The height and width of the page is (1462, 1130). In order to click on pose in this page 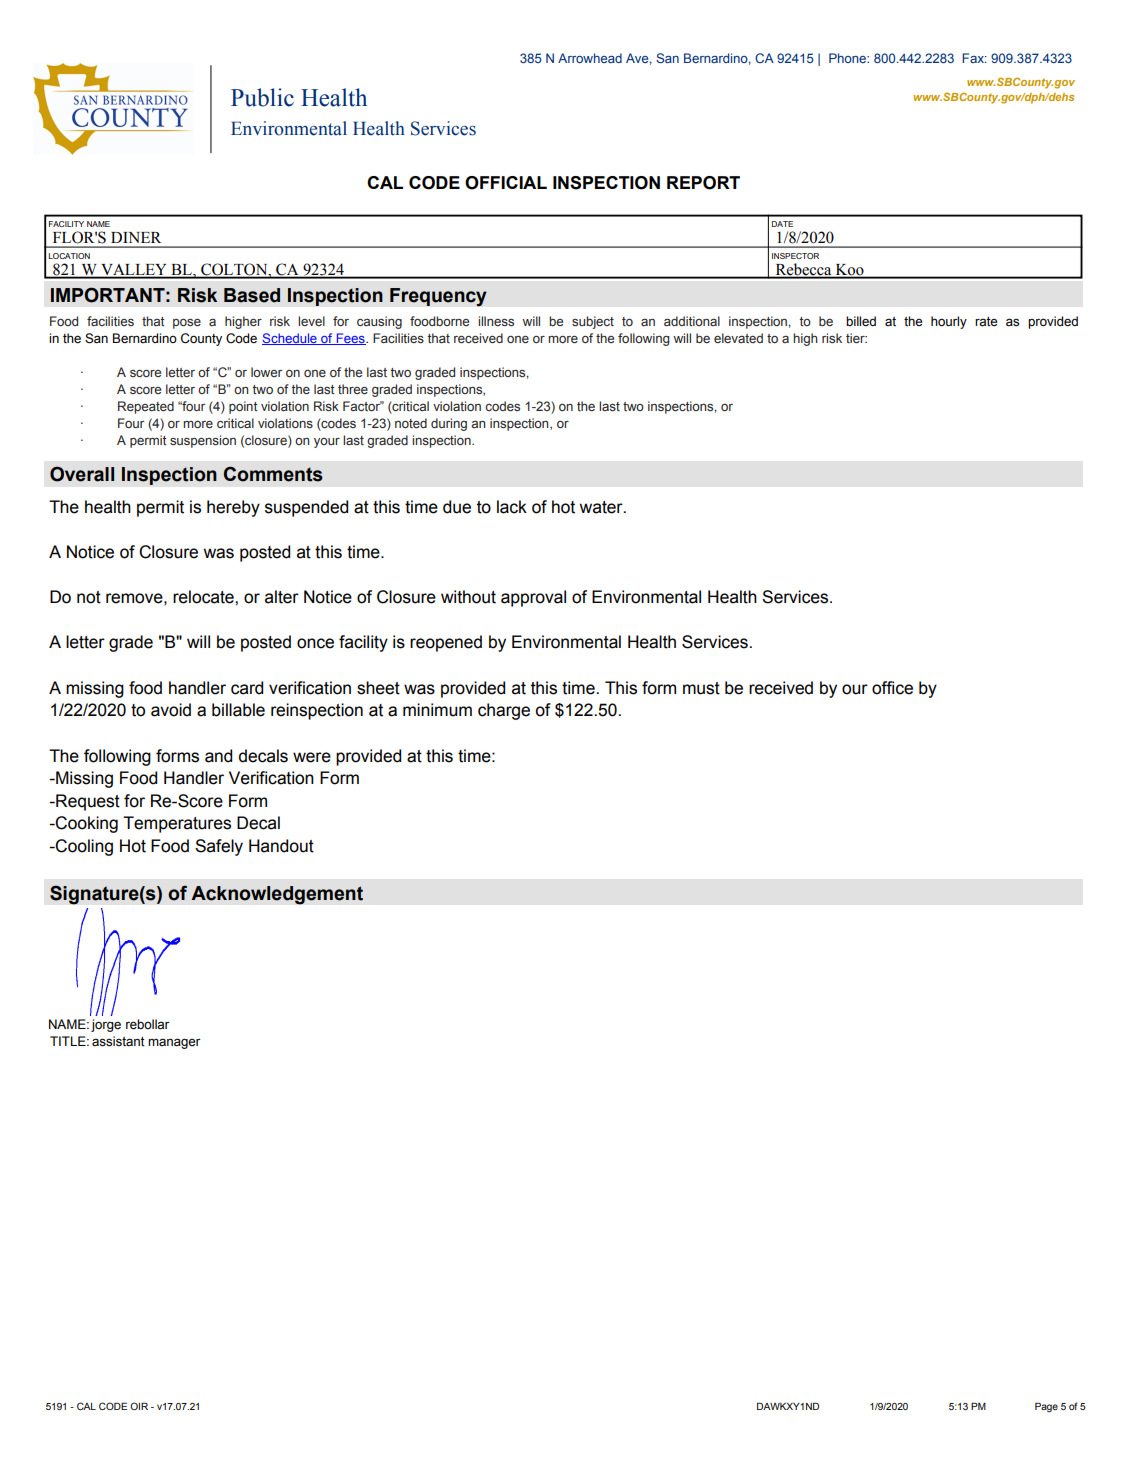, I will do `click(187, 324)`.
